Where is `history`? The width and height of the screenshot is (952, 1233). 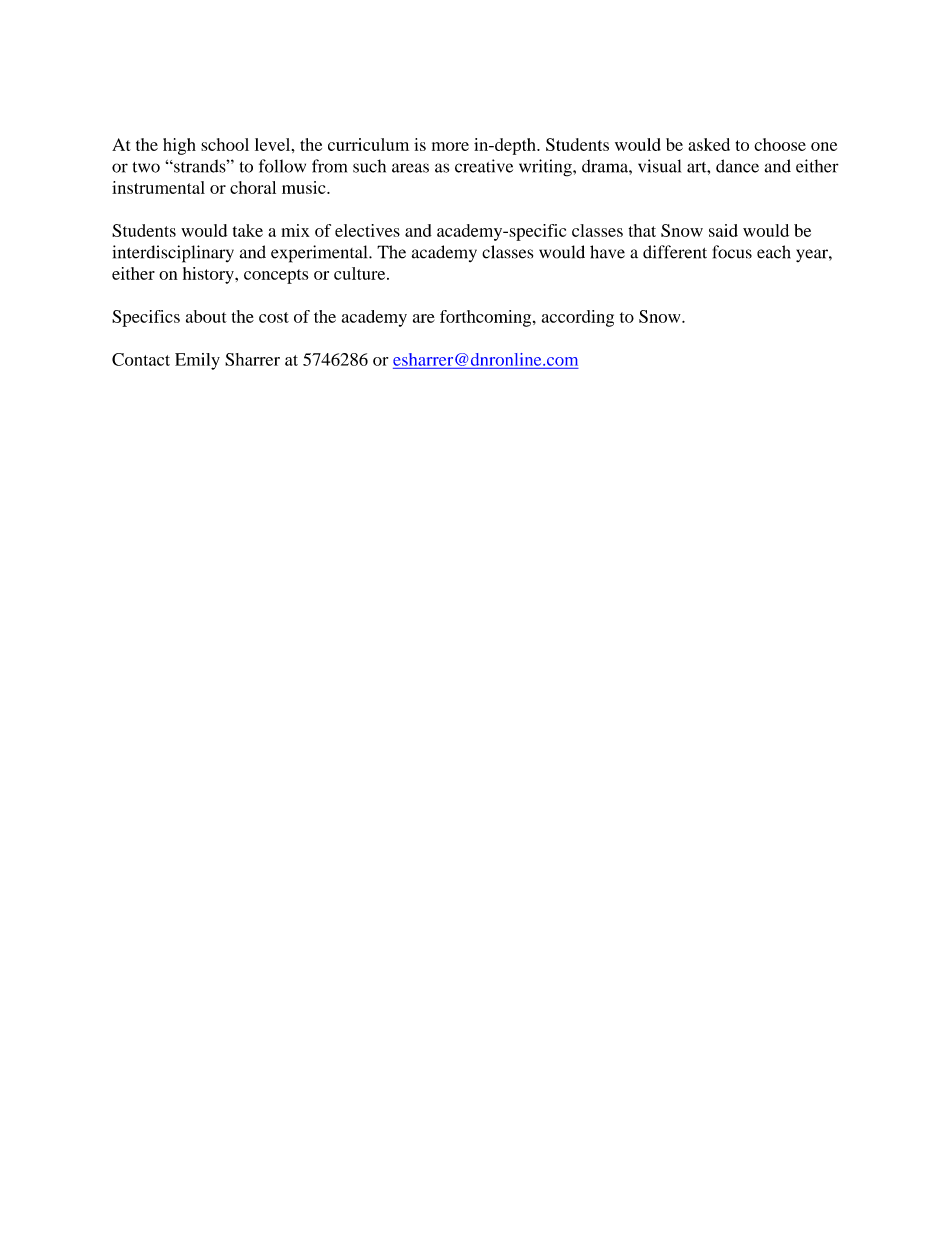
history is located at coordinates (209, 275).
